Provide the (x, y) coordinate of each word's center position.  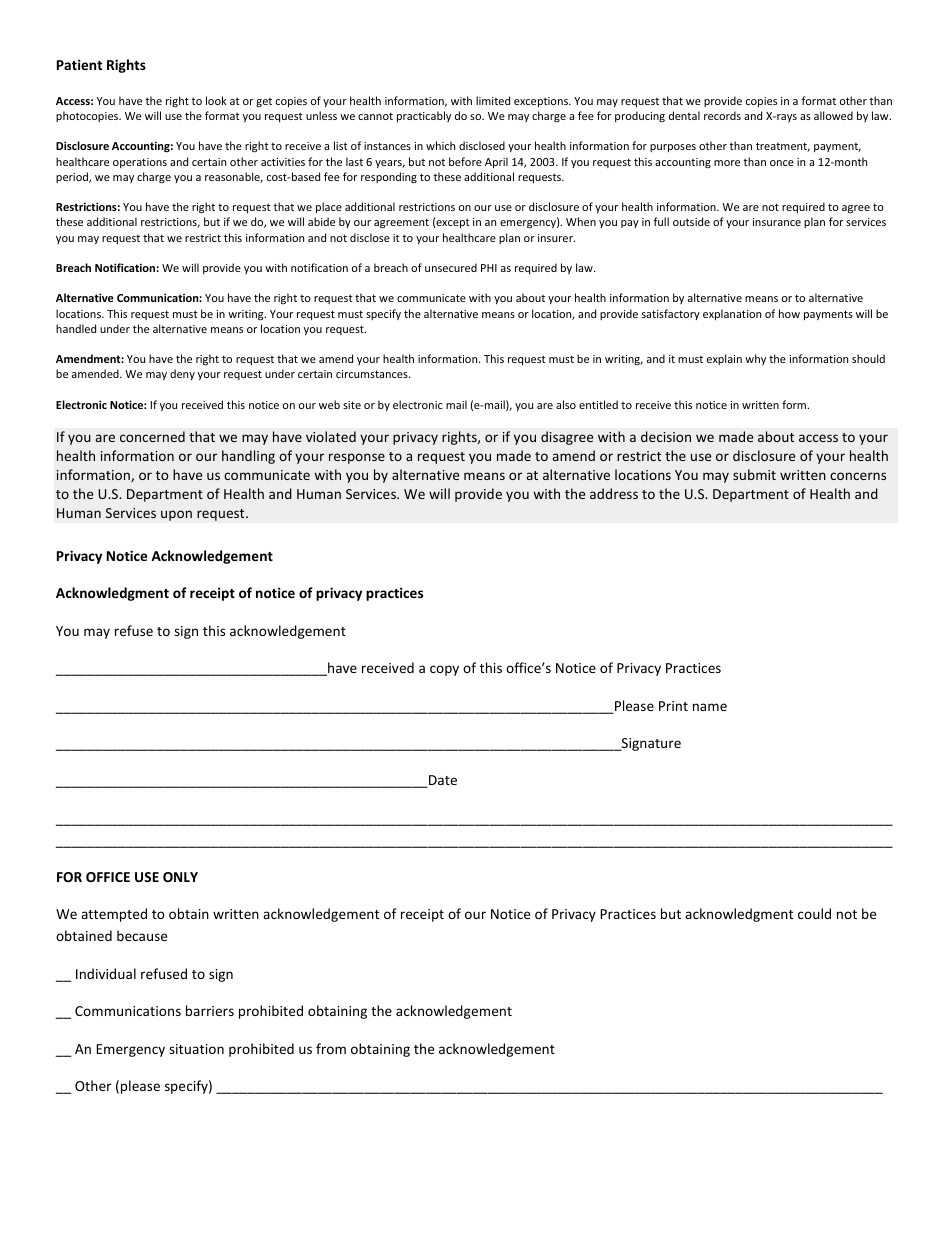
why (755, 359)
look (216, 100)
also (566, 404)
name (710, 707)
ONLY (180, 877)
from (331, 1048)
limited (493, 100)
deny (182, 374)
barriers (210, 1010)
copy (444, 670)
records (722, 115)
